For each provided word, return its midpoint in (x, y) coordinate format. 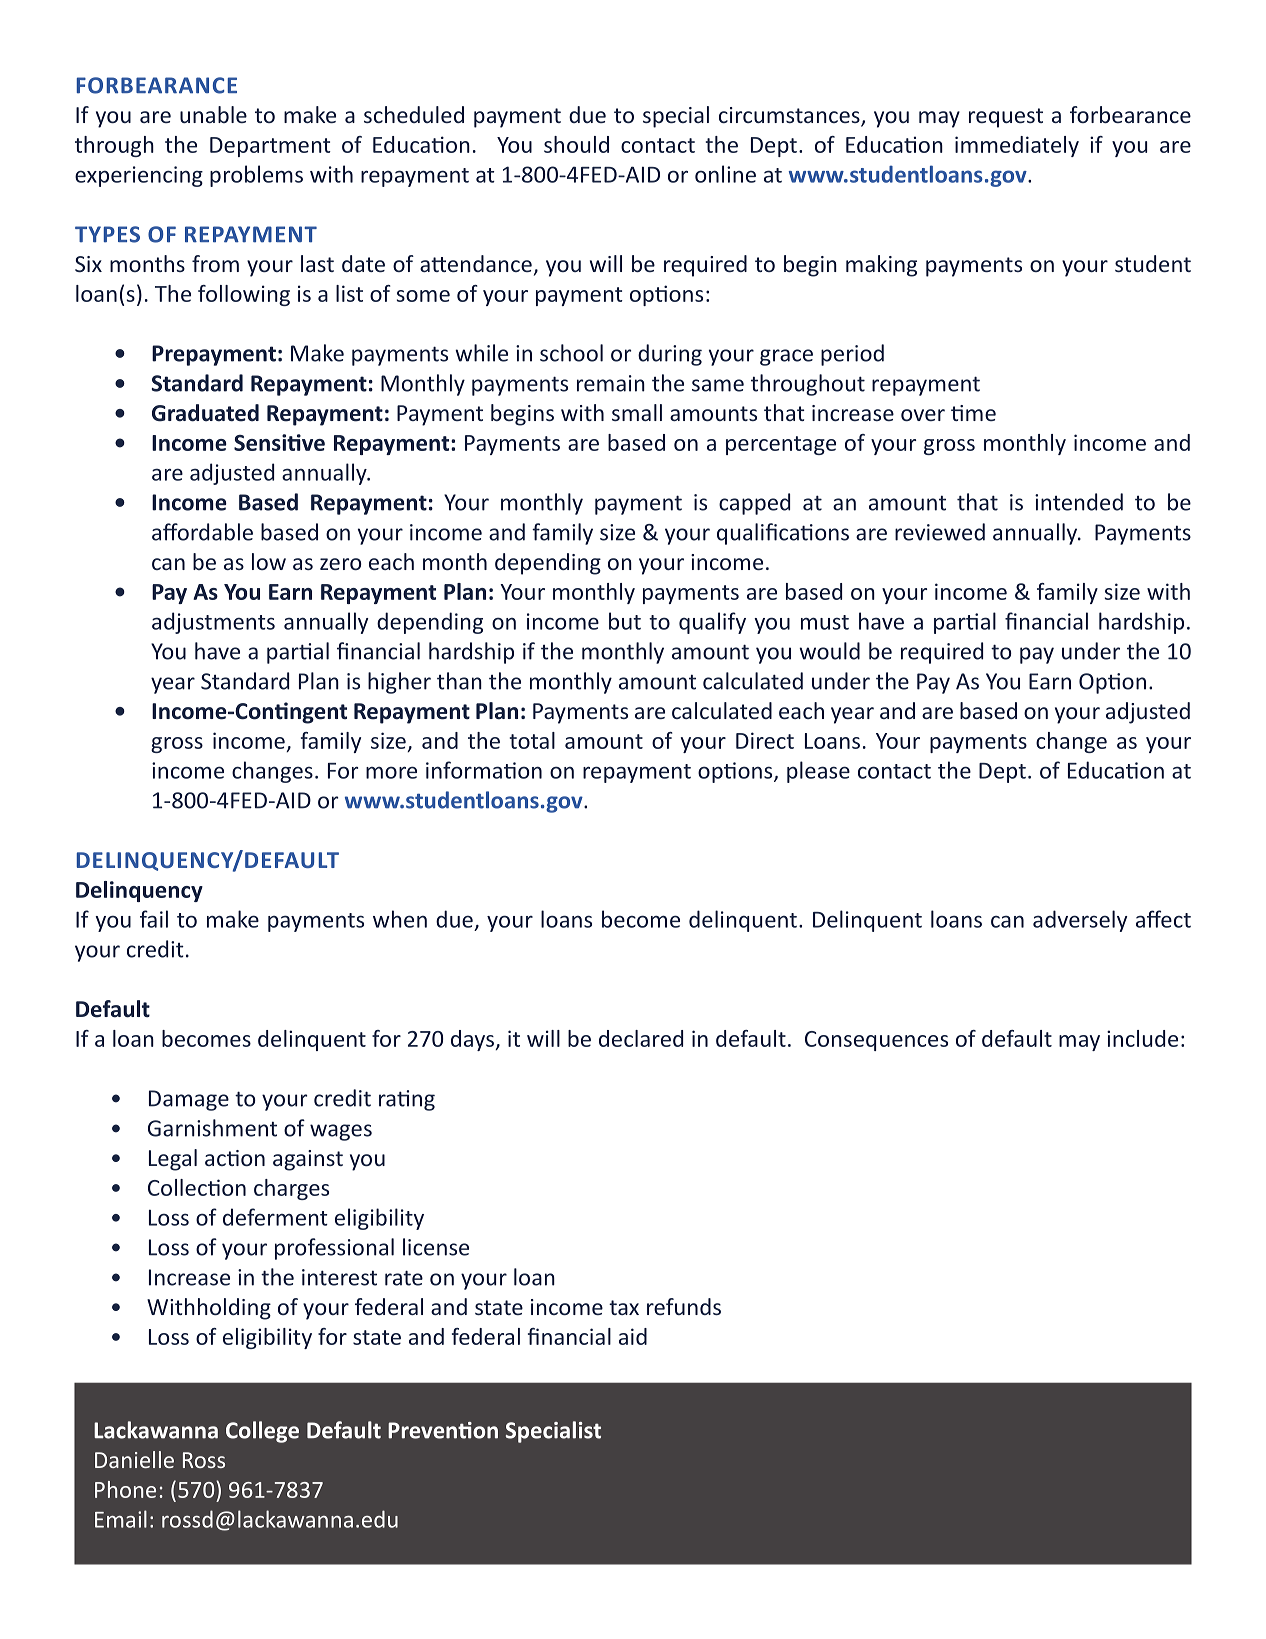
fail (154, 919)
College (262, 1432)
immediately (1017, 146)
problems (256, 176)
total (532, 740)
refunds (684, 1306)
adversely (1080, 921)
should (576, 144)
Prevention (443, 1430)
